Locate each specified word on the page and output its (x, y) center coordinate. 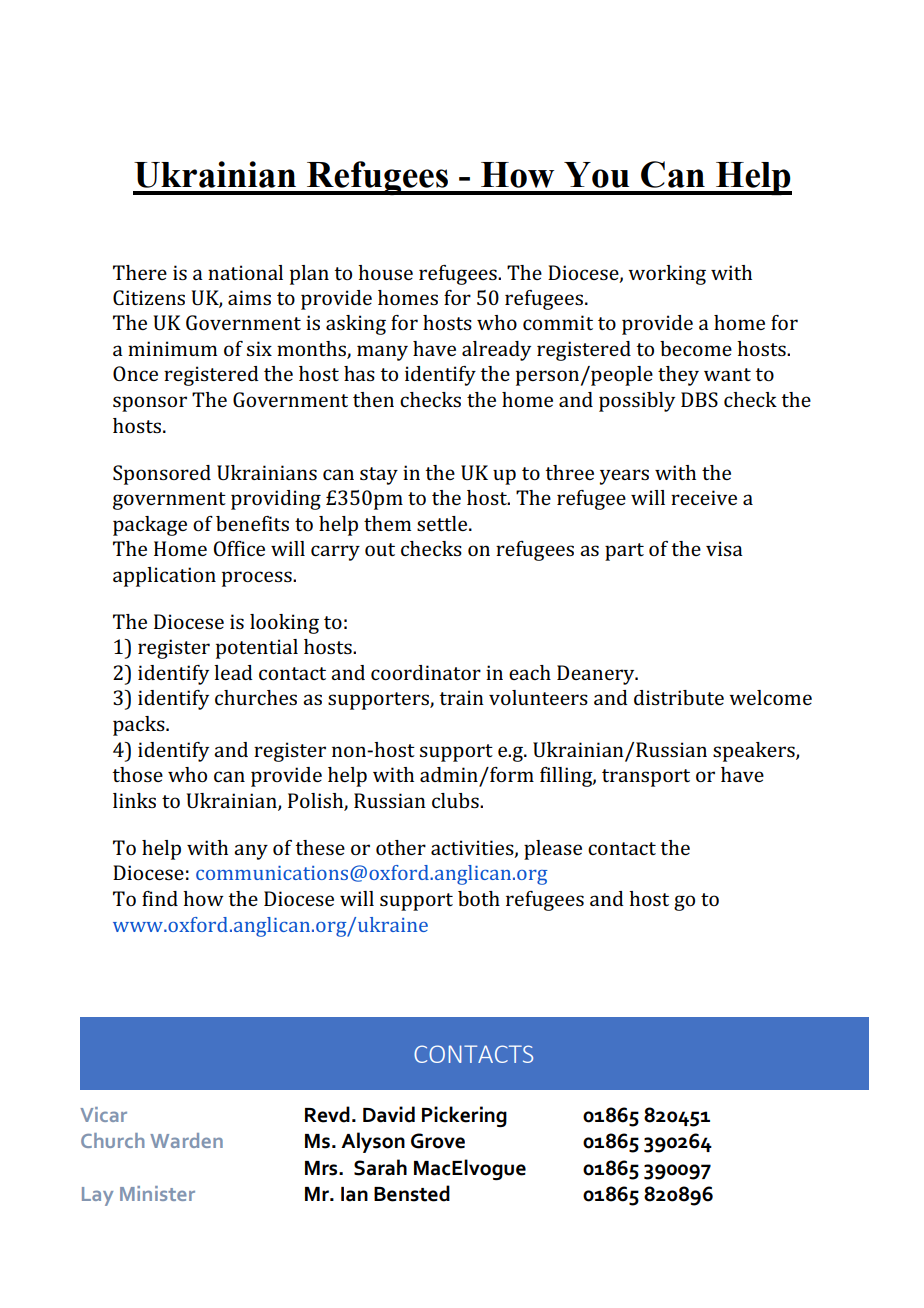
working (667, 275)
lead (233, 672)
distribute (679, 697)
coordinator (426, 672)
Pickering (464, 1116)
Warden (186, 1140)
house (385, 272)
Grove (438, 1141)
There (140, 272)
